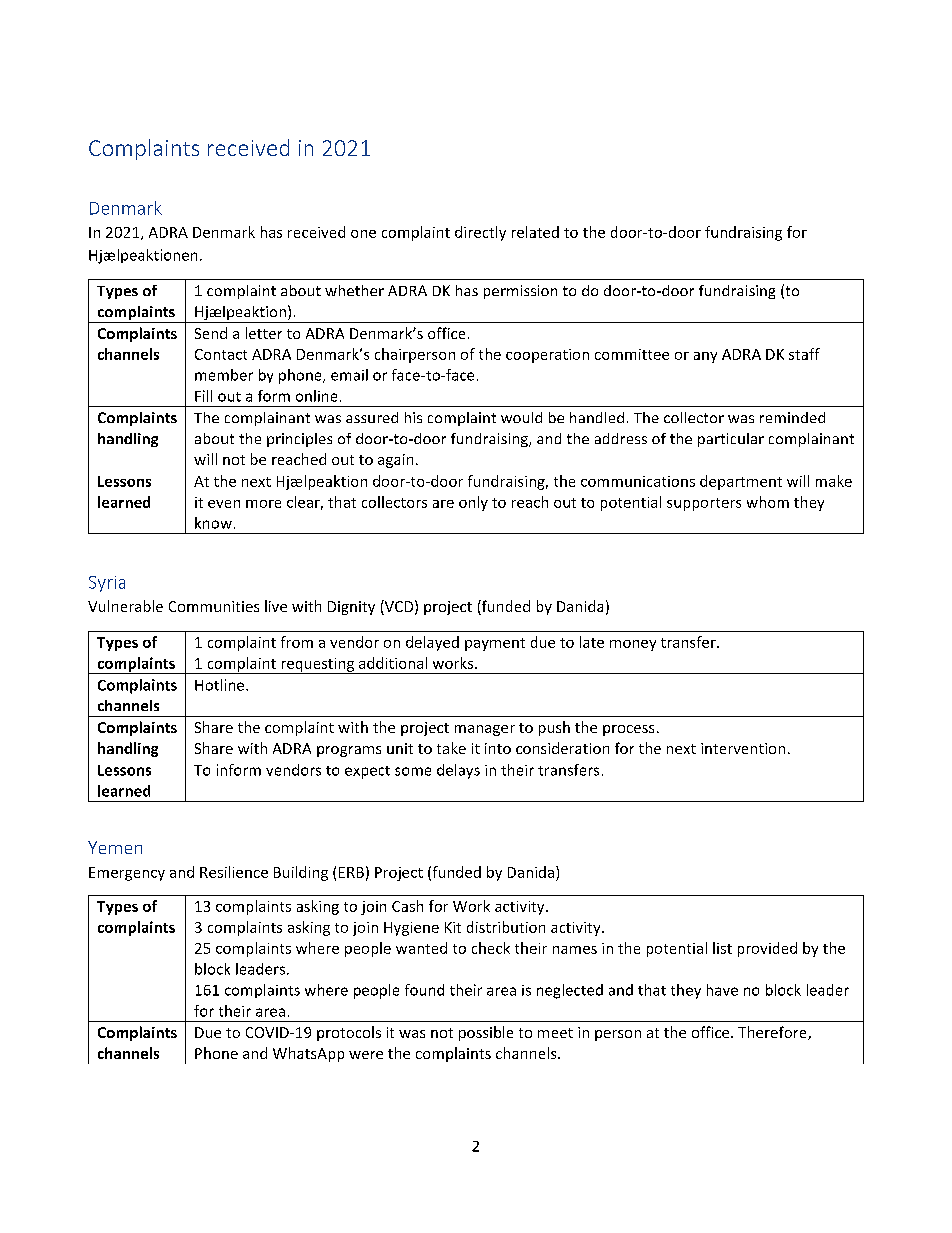  What do you see at coordinates (486, 1033) in the screenshot?
I see `possible` at bounding box center [486, 1033].
